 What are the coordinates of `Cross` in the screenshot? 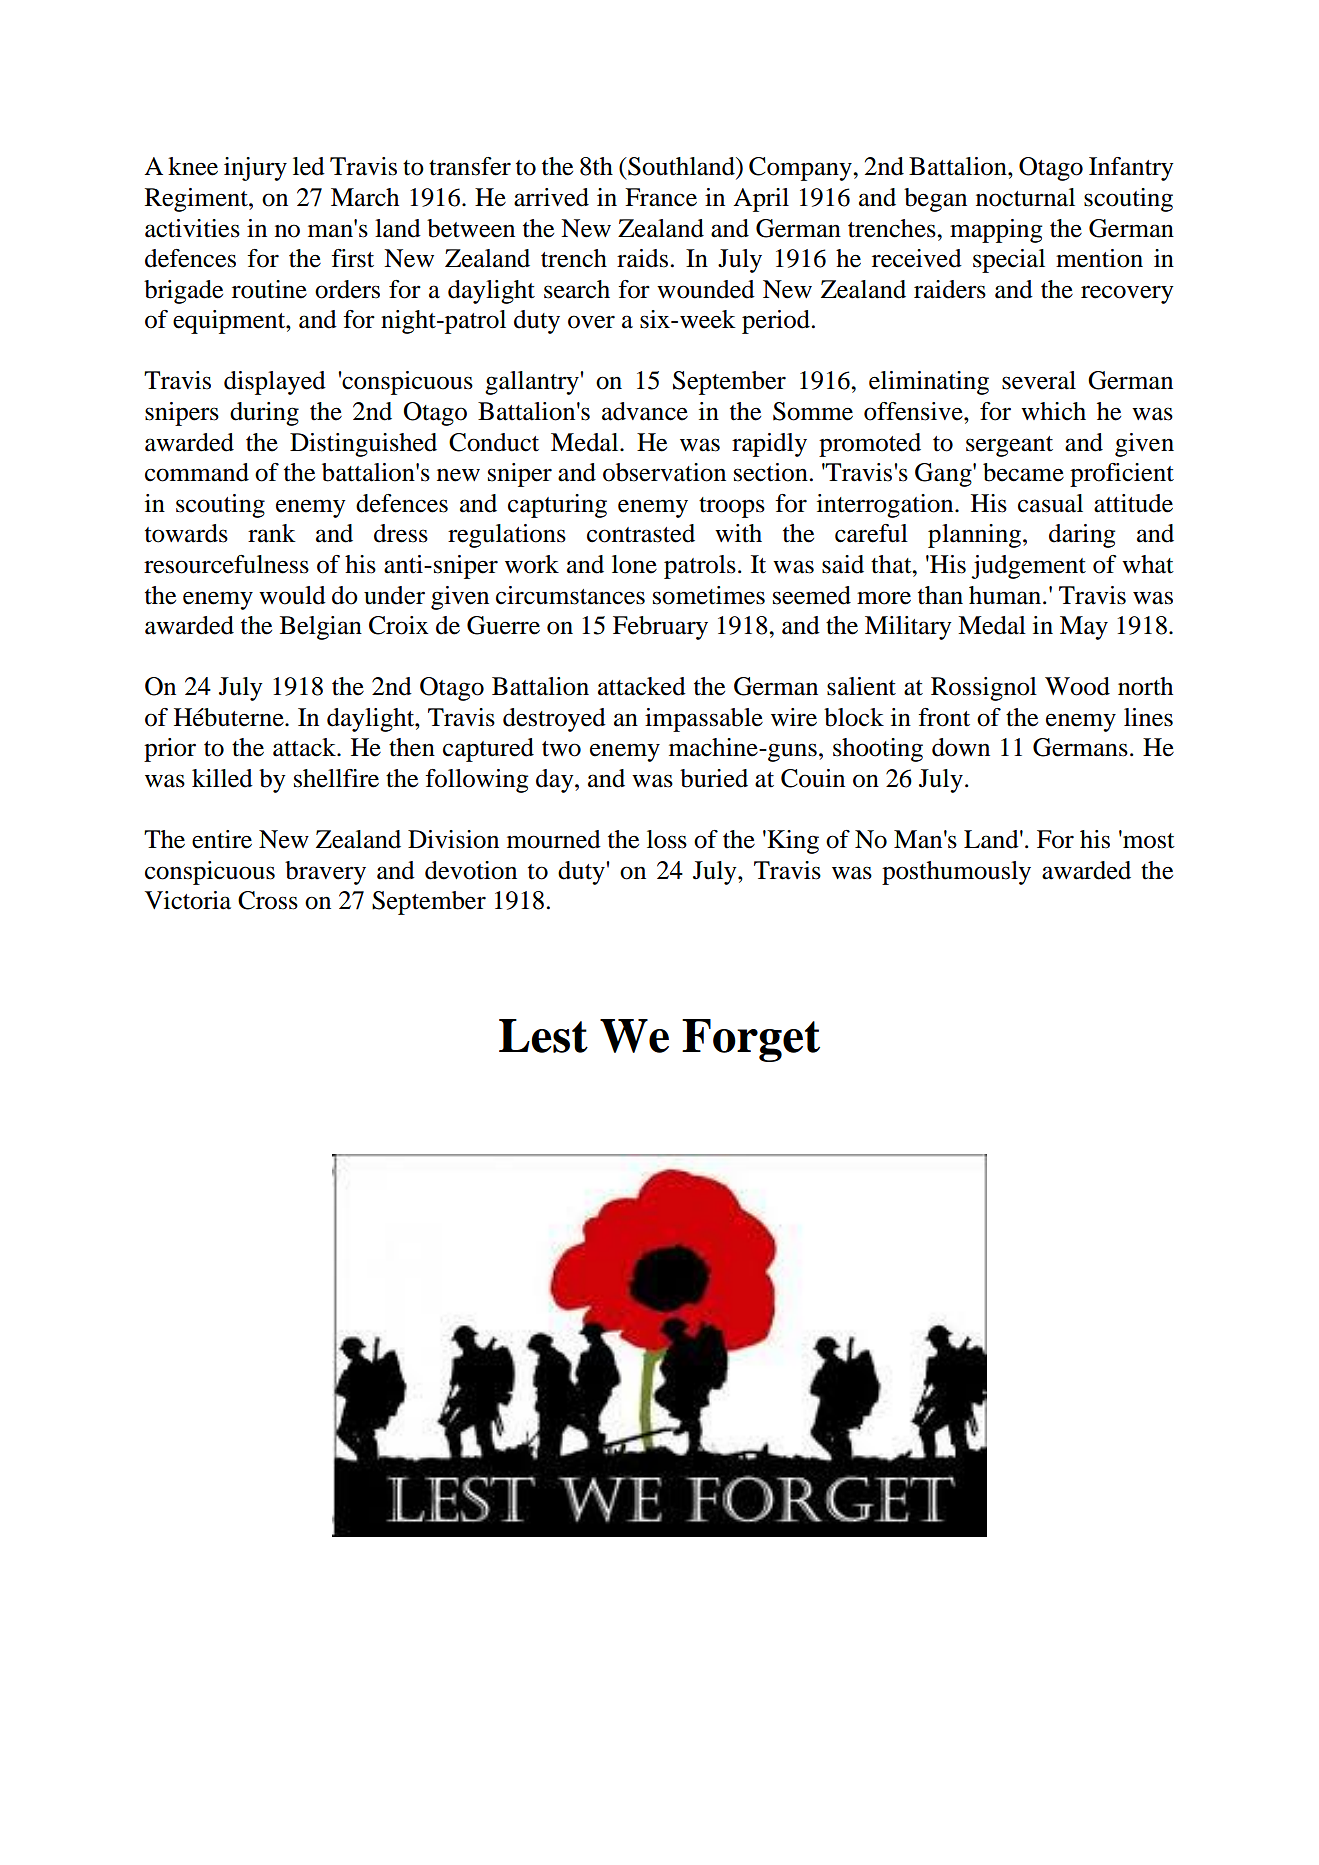 It's located at (268, 900).
